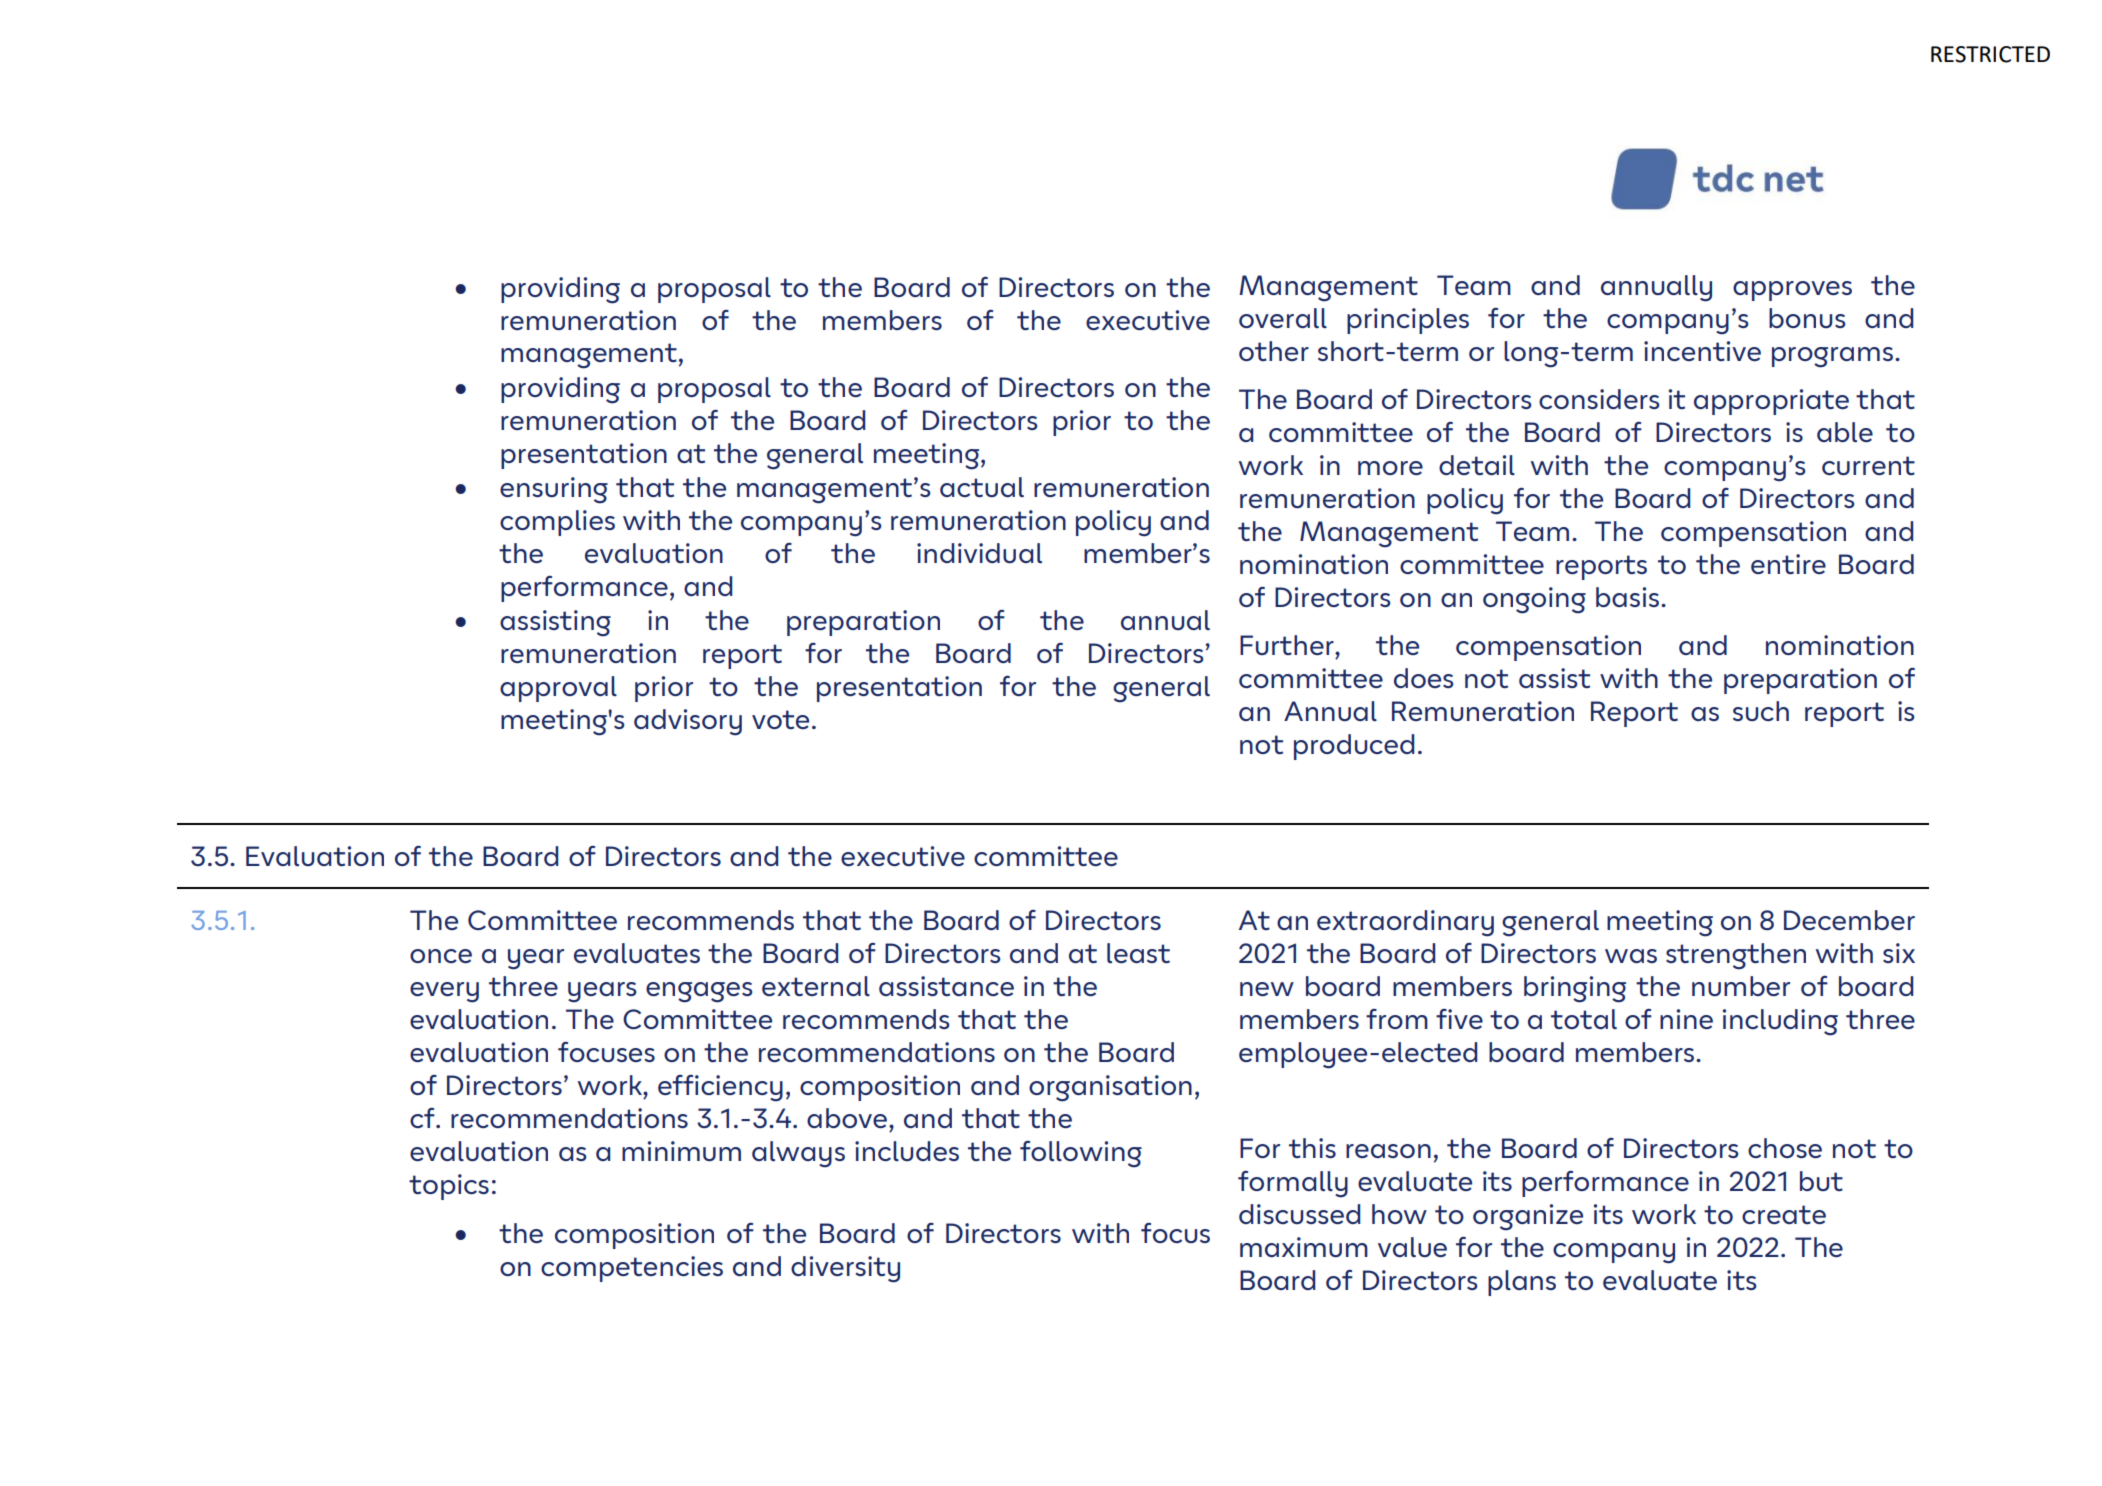 The width and height of the page is (2102, 1486). I want to click on overall, so click(1283, 318).
